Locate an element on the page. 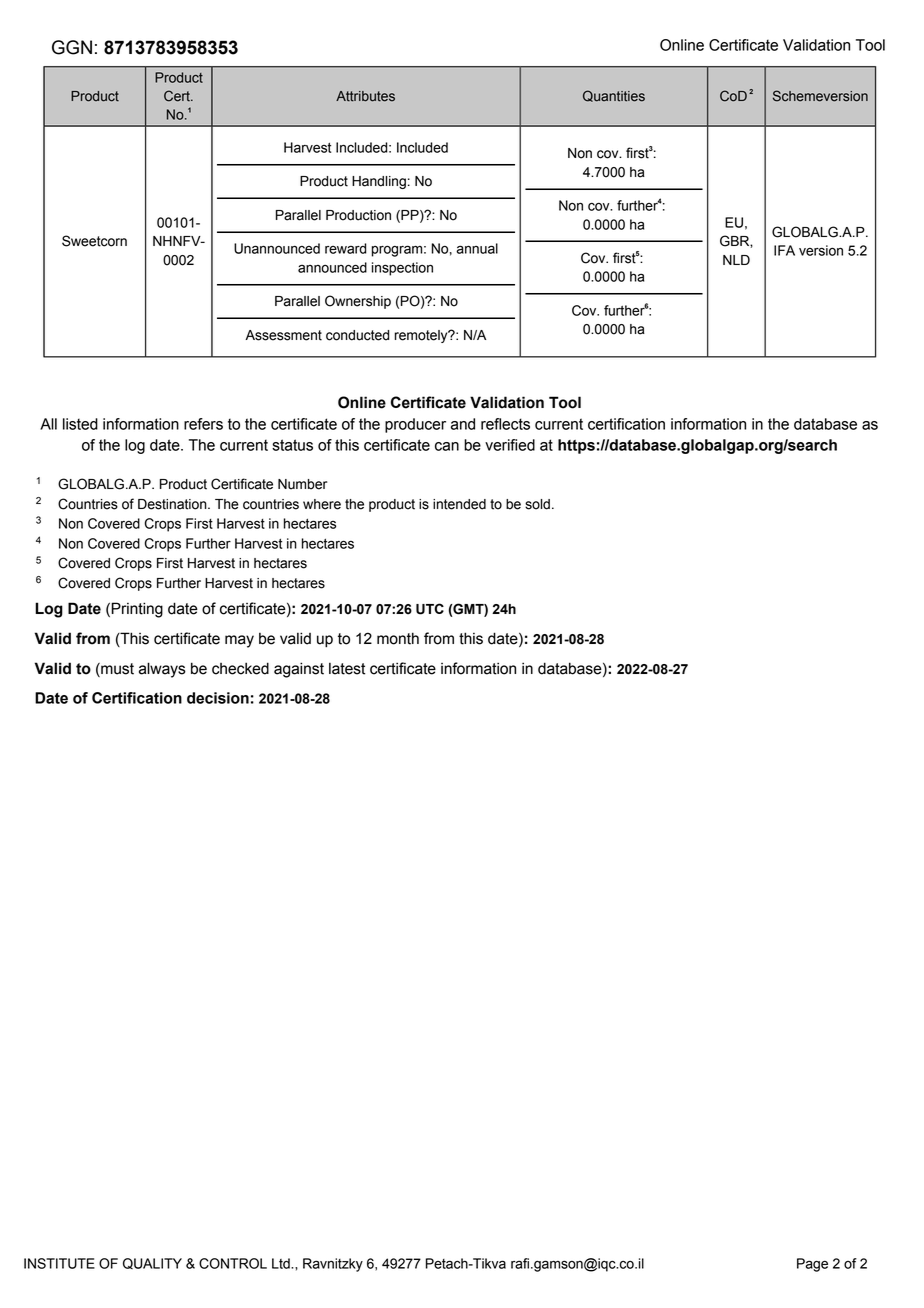  Attributes is located at coordinates (365, 96).
